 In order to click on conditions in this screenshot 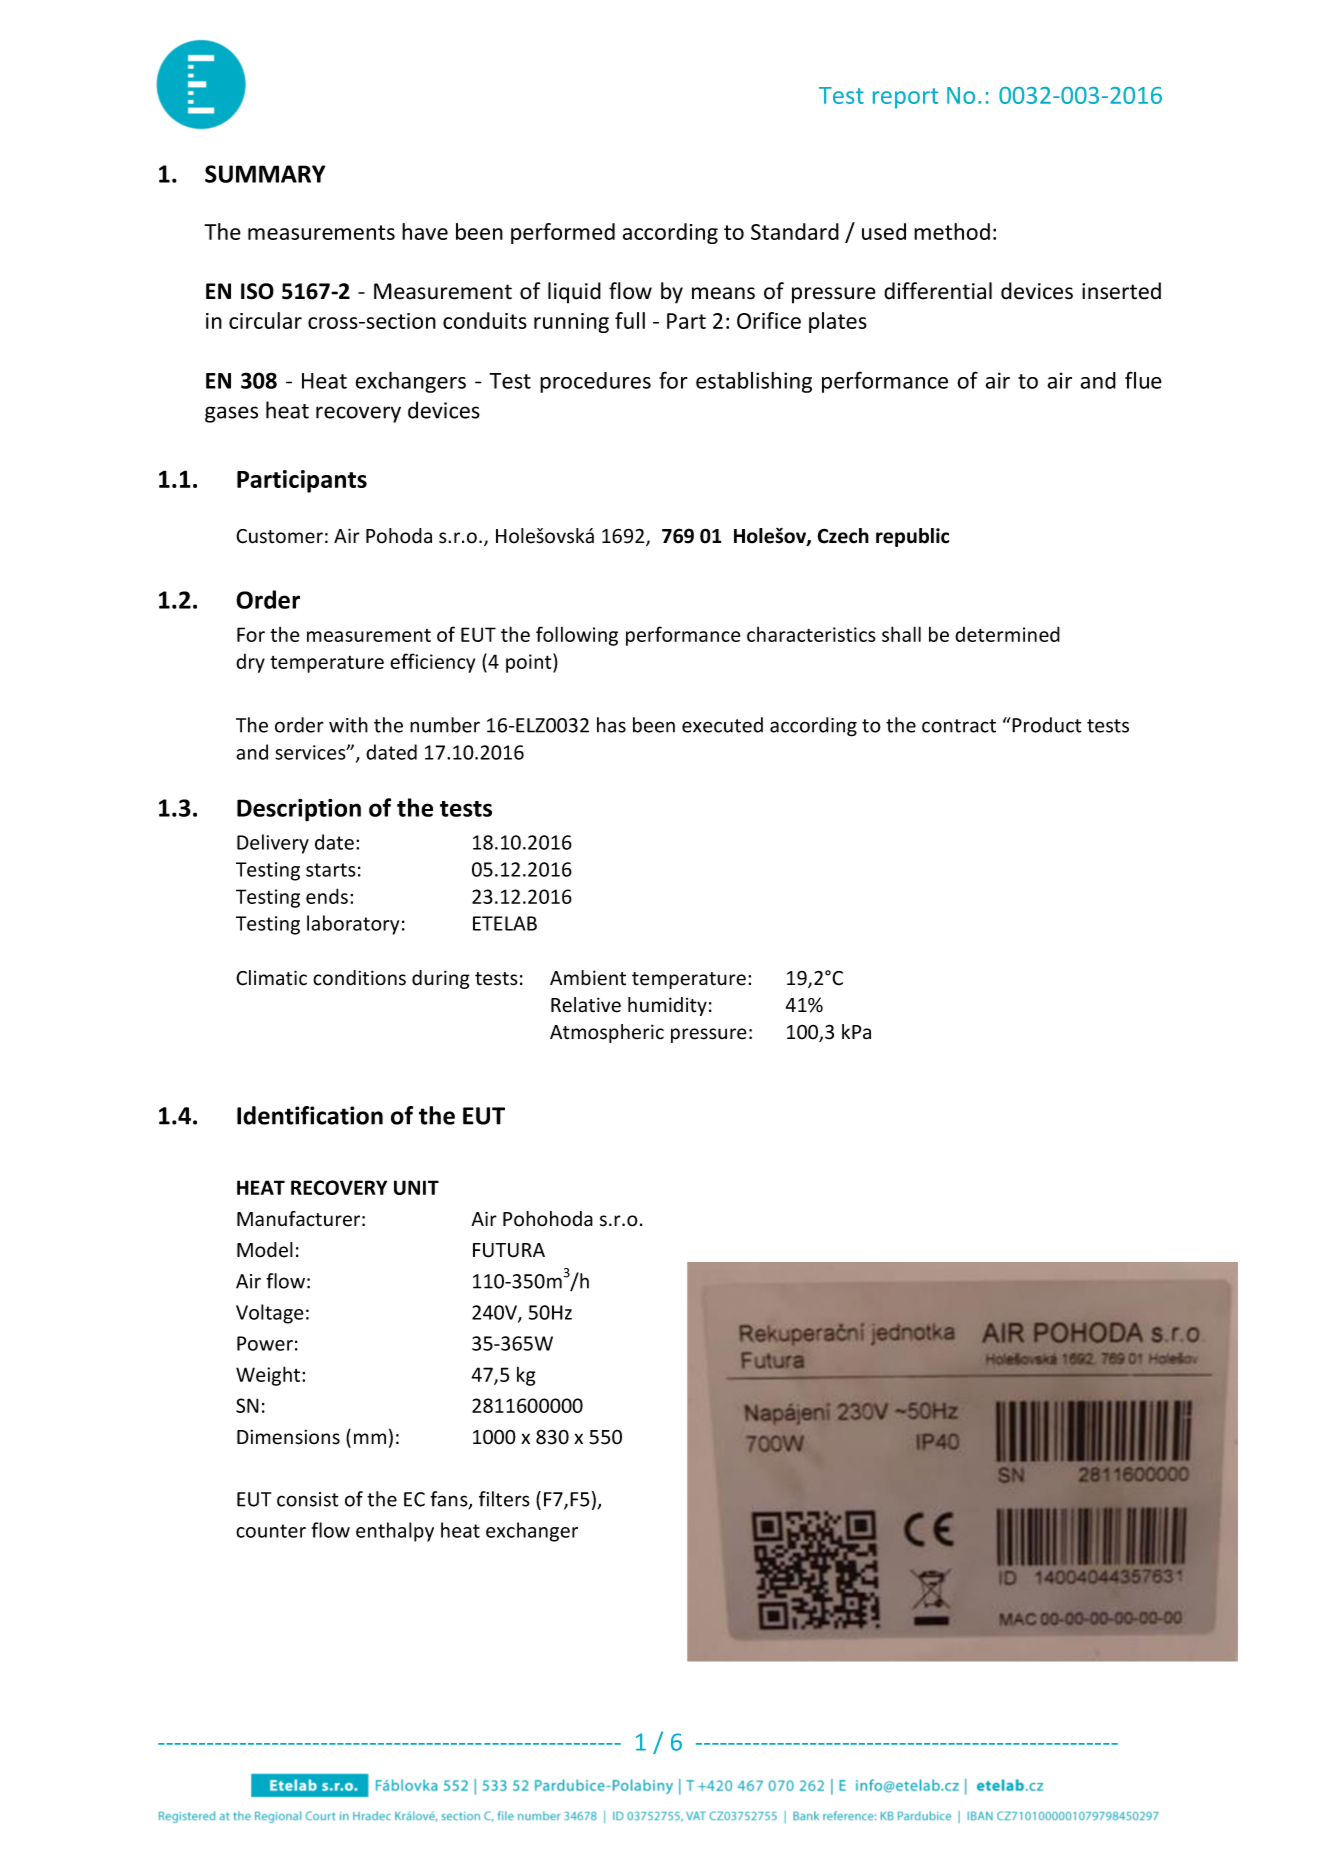, I will do `click(359, 978)`.
